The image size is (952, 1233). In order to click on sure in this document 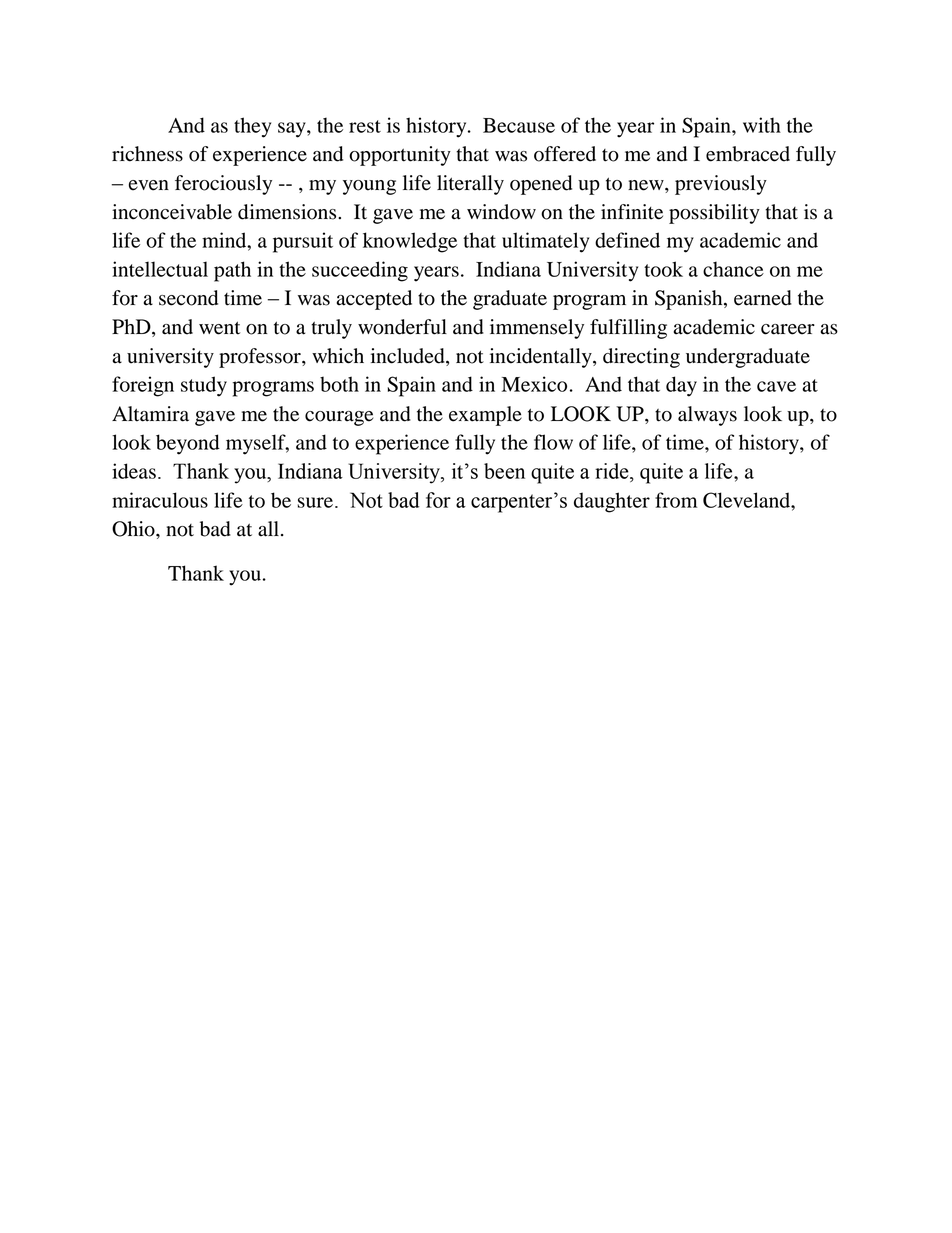, I will do `click(316, 502)`.
